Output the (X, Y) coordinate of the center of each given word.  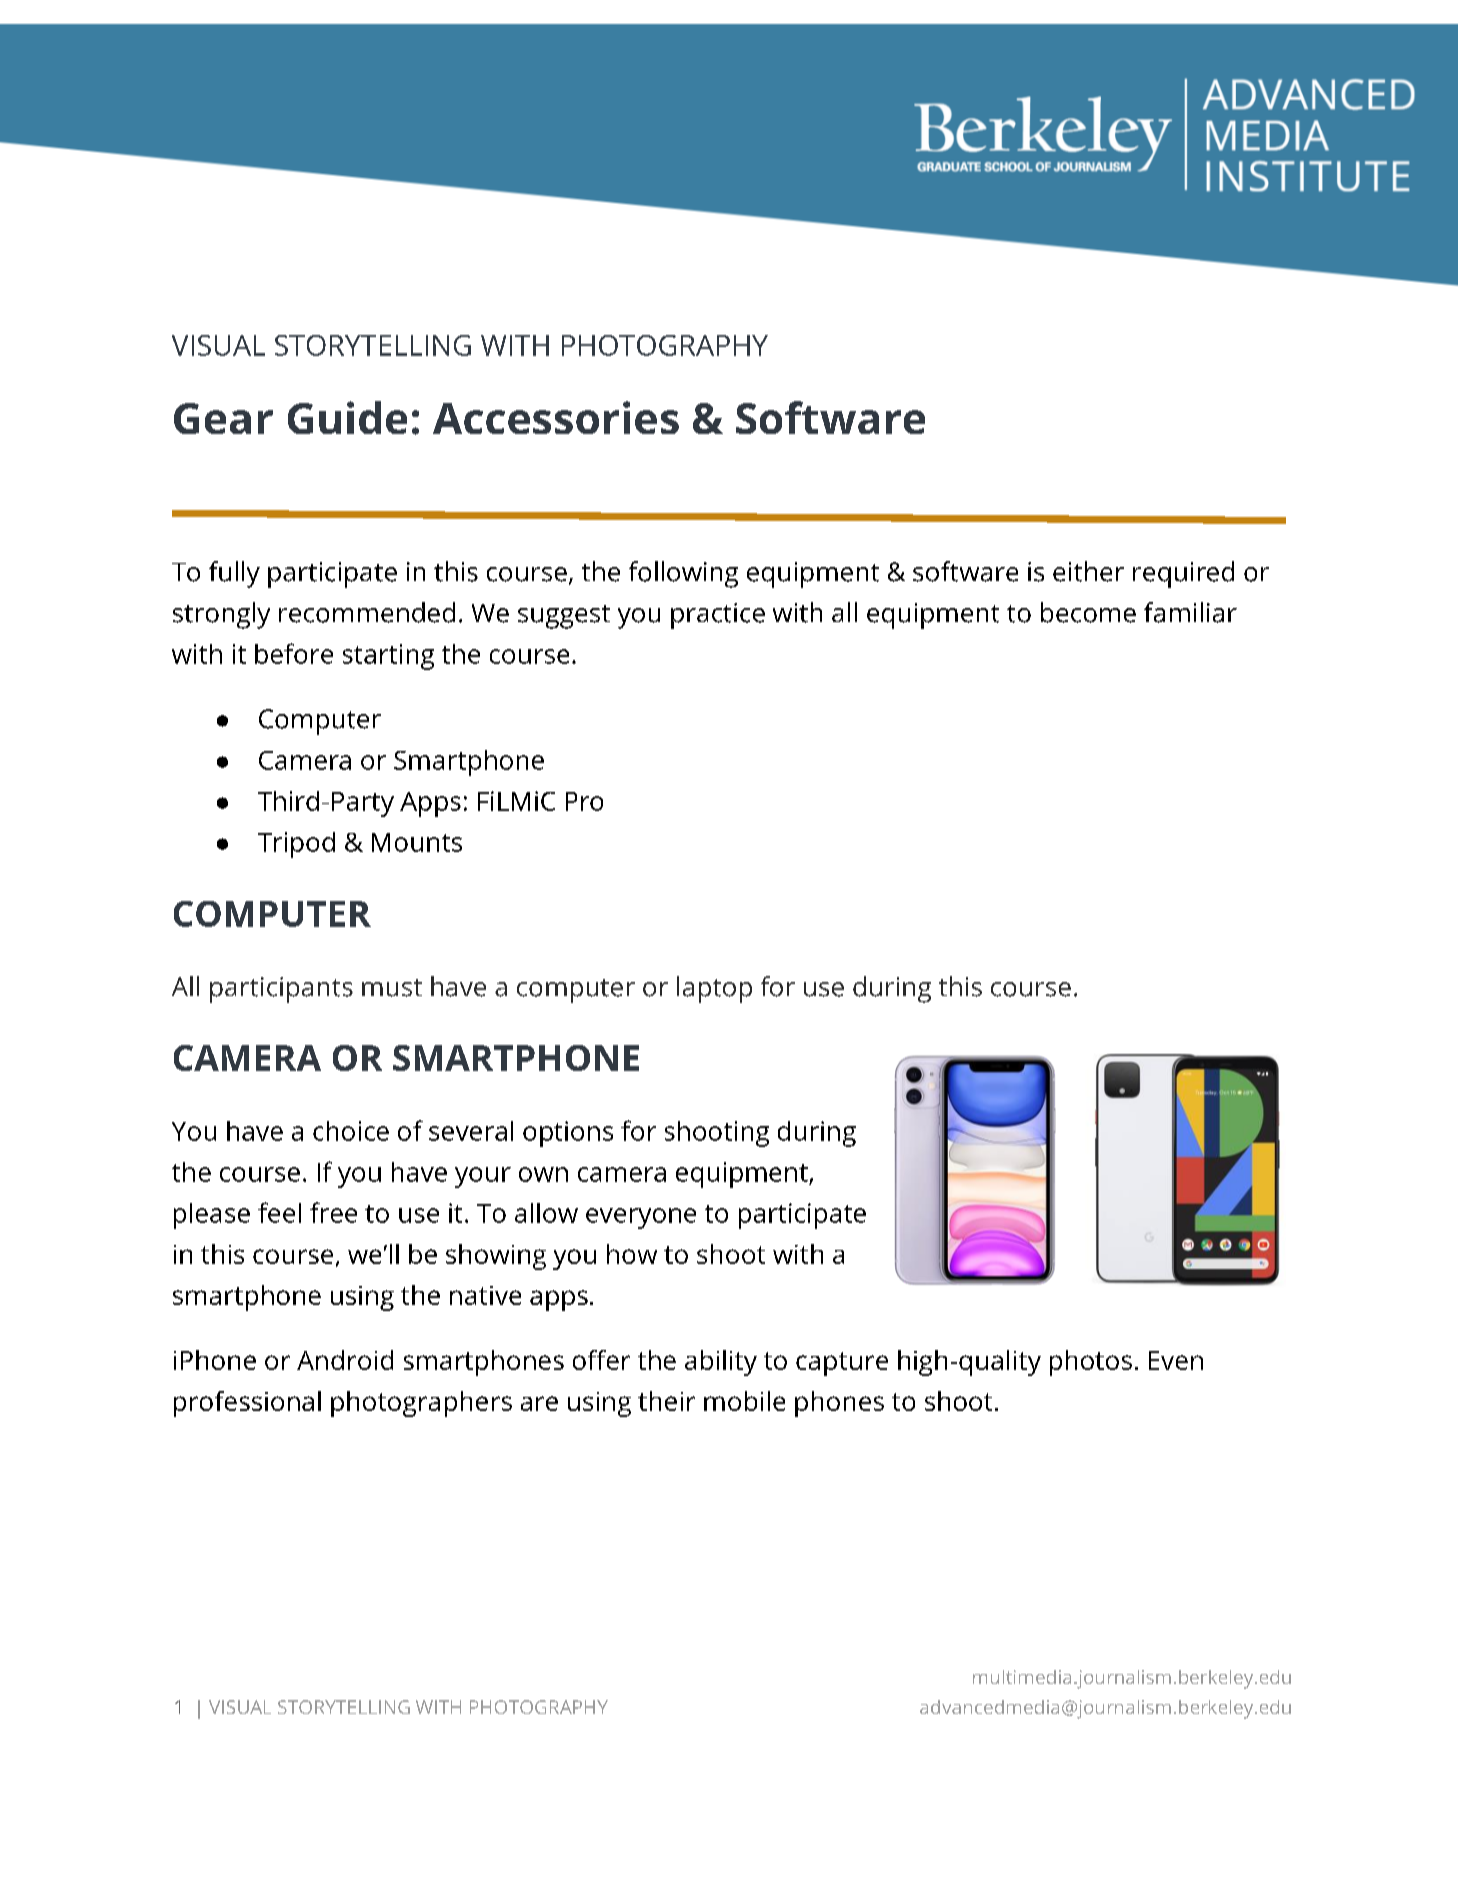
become (1088, 612)
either (1088, 571)
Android (345, 1360)
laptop (714, 989)
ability (721, 1363)
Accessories (556, 417)
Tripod (296, 845)
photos (1091, 1363)
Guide (347, 417)
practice (718, 616)
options (568, 1134)
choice (351, 1131)
